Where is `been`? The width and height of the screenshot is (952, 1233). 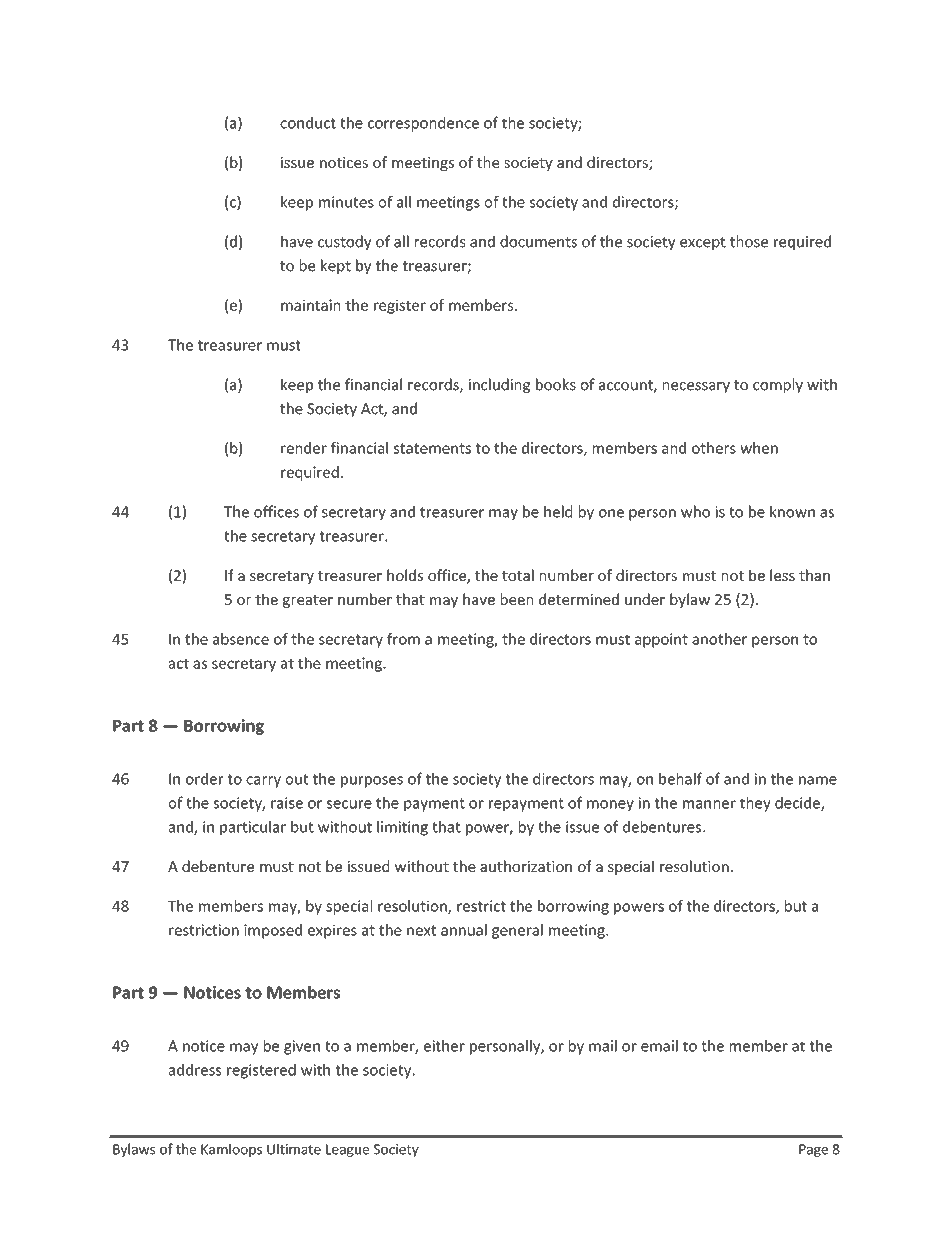 been is located at coordinates (517, 599).
